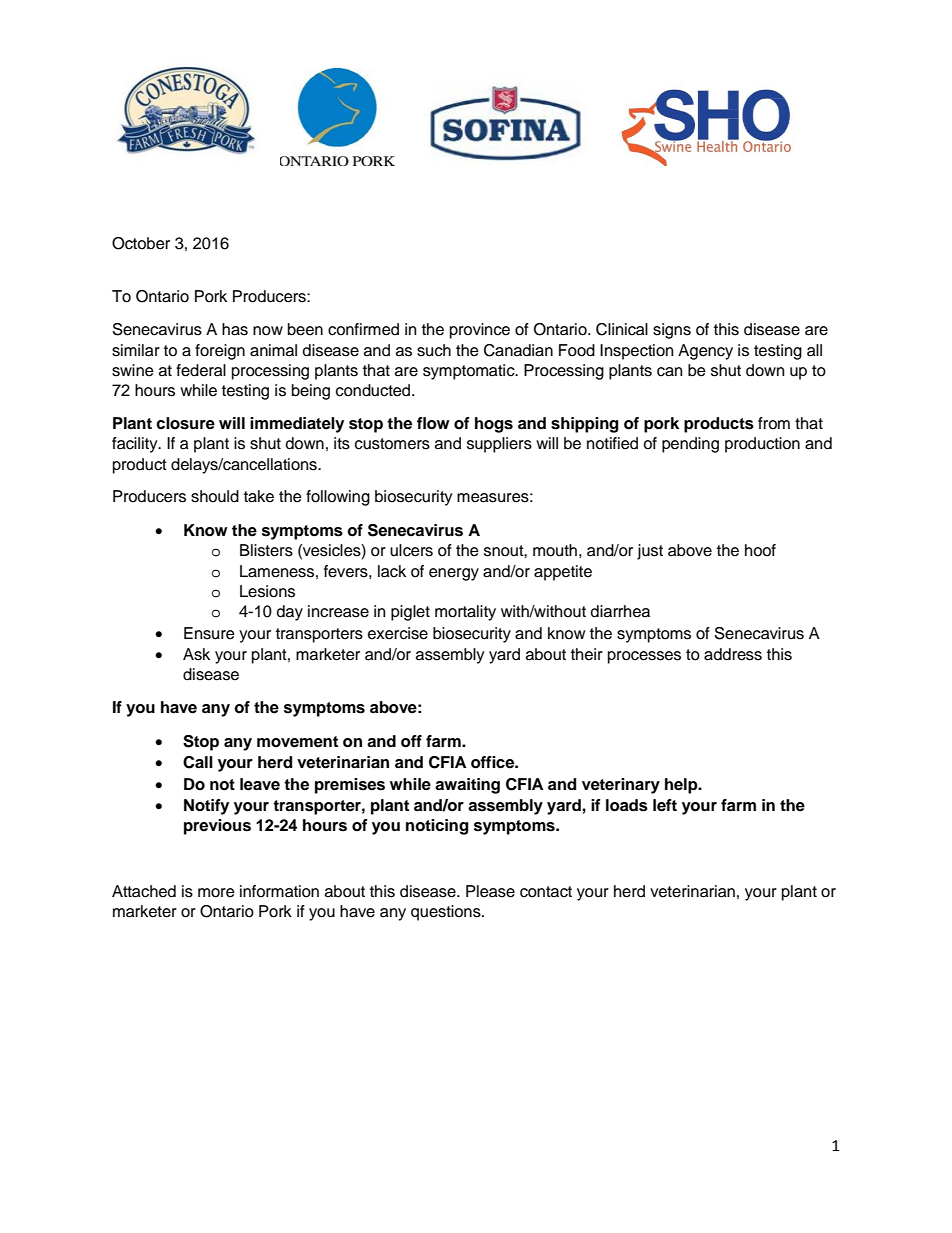 The width and height of the screenshot is (952, 1233). Describe the element at coordinates (672, 331) in the screenshot. I see `signs` at that location.
